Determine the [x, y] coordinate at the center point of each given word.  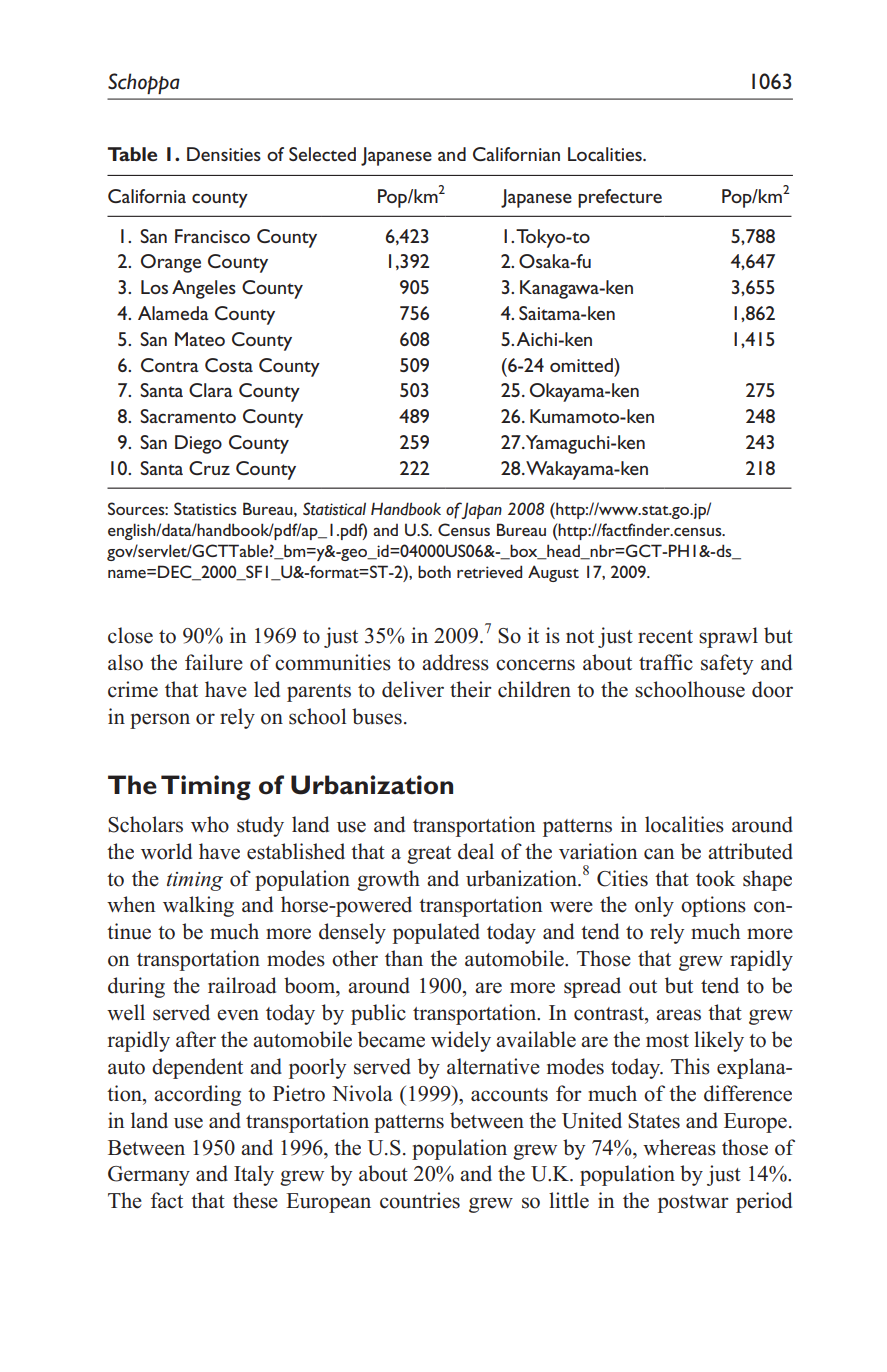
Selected [322, 154]
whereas [679, 1147]
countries [420, 1200]
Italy [254, 1175]
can [659, 854]
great [429, 855]
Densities [224, 154]
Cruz [209, 468]
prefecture [620, 198]
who [210, 824]
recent [665, 637]
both [434, 571]
